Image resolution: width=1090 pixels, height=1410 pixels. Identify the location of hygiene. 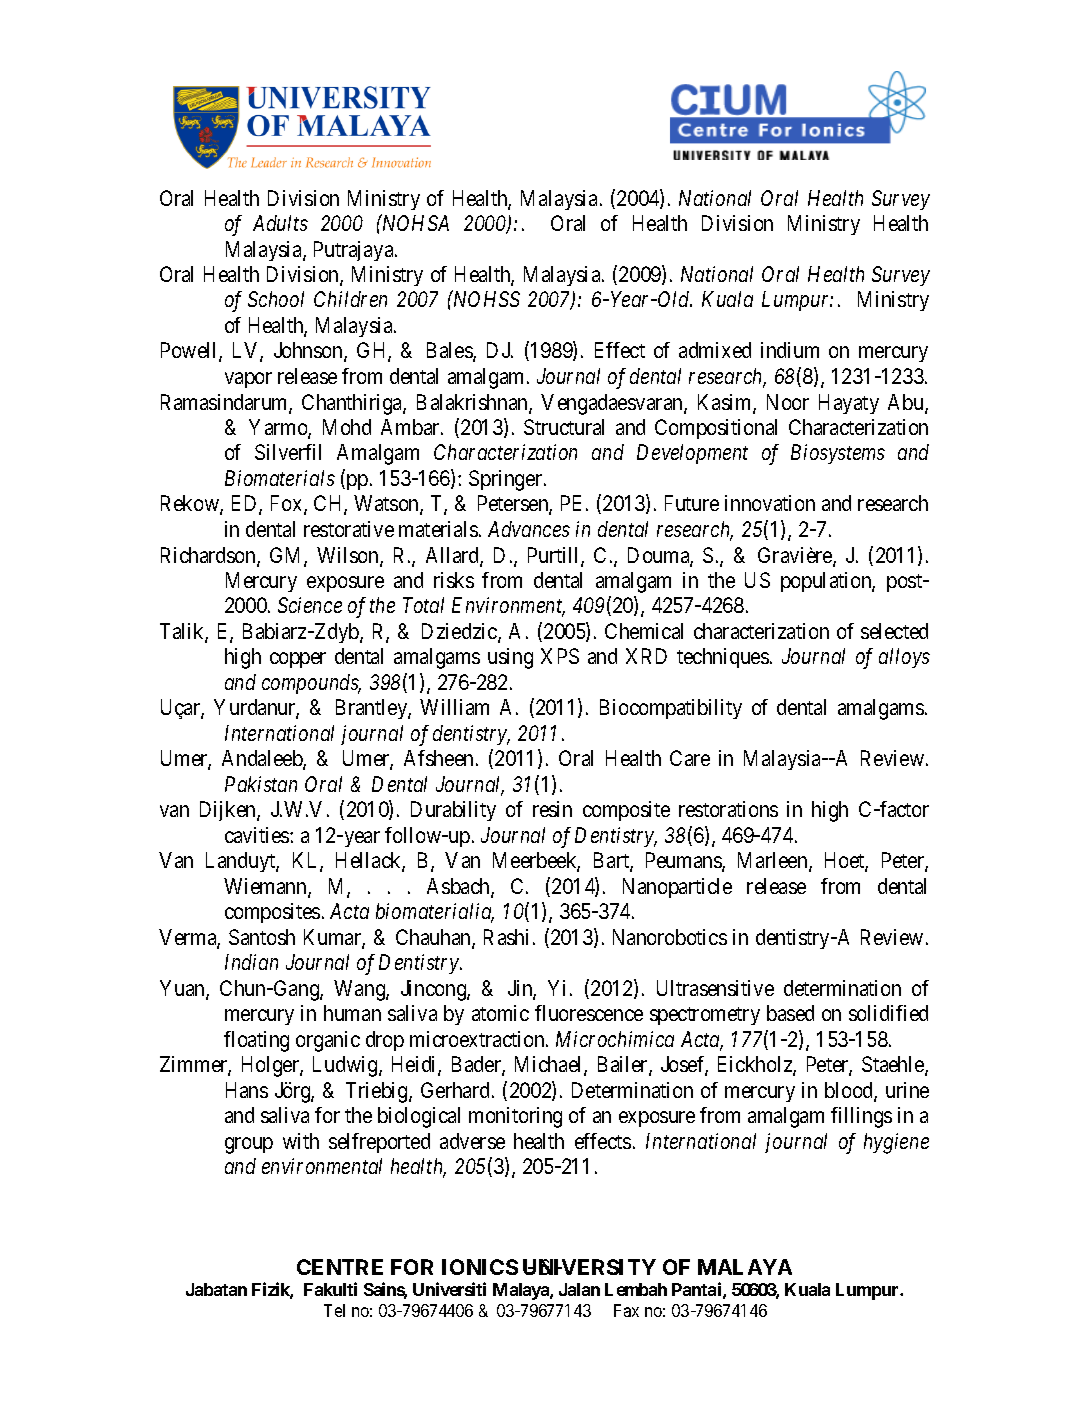
(896, 1143).
